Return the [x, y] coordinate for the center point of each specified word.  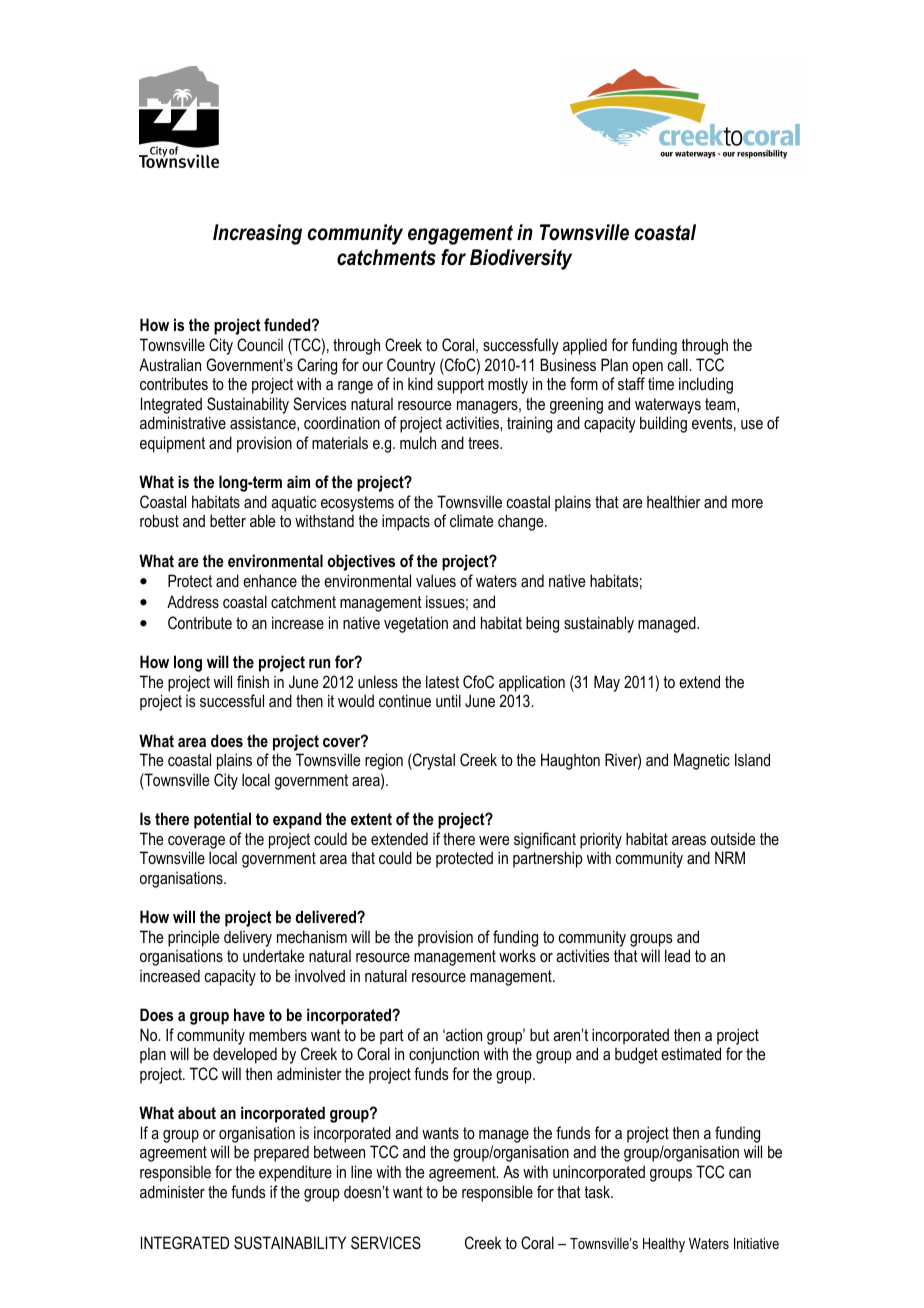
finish [253, 681]
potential [222, 820]
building [663, 424]
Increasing [257, 234]
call [679, 364]
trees [484, 443]
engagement [460, 235]
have [249, 1014]
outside [733, 838]
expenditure [295, 1173]
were [494, 840]
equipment [172, 444]
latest [442, 681]
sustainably [599, 624]
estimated [691, 1053]
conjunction [444, 1055]
